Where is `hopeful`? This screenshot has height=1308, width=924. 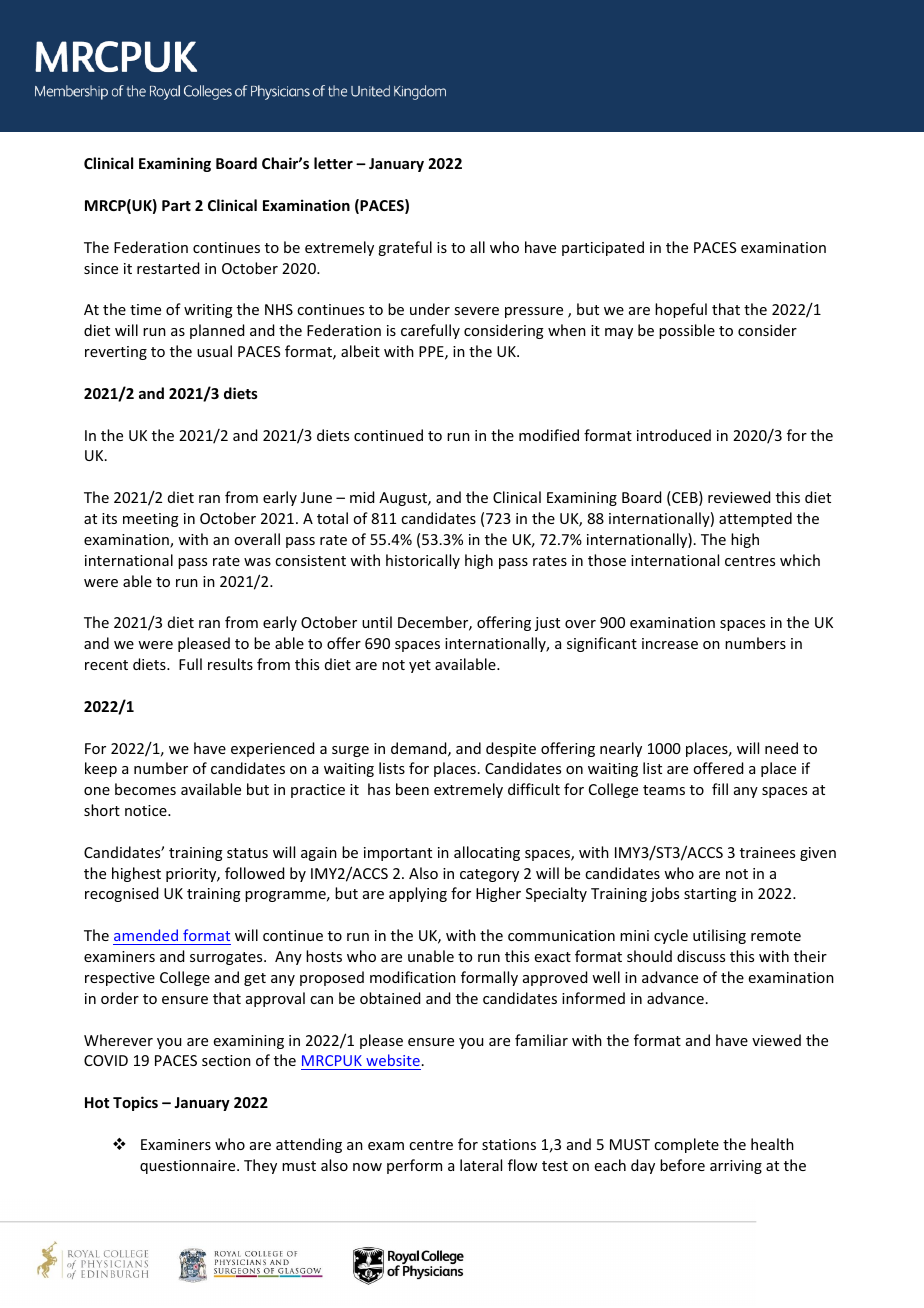 hopeful is located at coordinates (681, 310).
